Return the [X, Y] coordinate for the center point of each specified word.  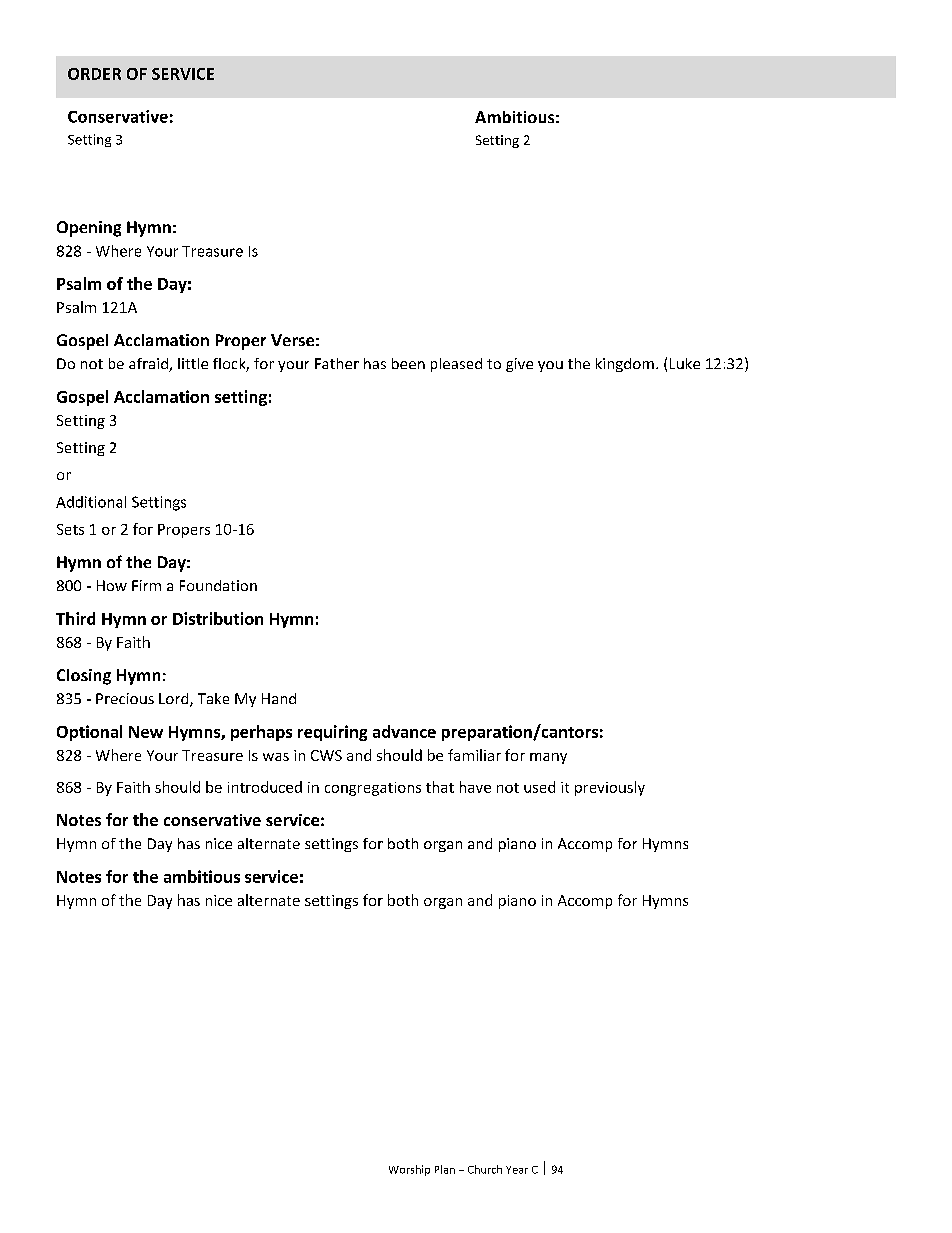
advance [404, 731]
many [548, 758]
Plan [445, 1169]
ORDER [94, 74]
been [408, 363]
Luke [685, 363]
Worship [409, 1170]
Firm [146, 585]
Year [517, 1170]
